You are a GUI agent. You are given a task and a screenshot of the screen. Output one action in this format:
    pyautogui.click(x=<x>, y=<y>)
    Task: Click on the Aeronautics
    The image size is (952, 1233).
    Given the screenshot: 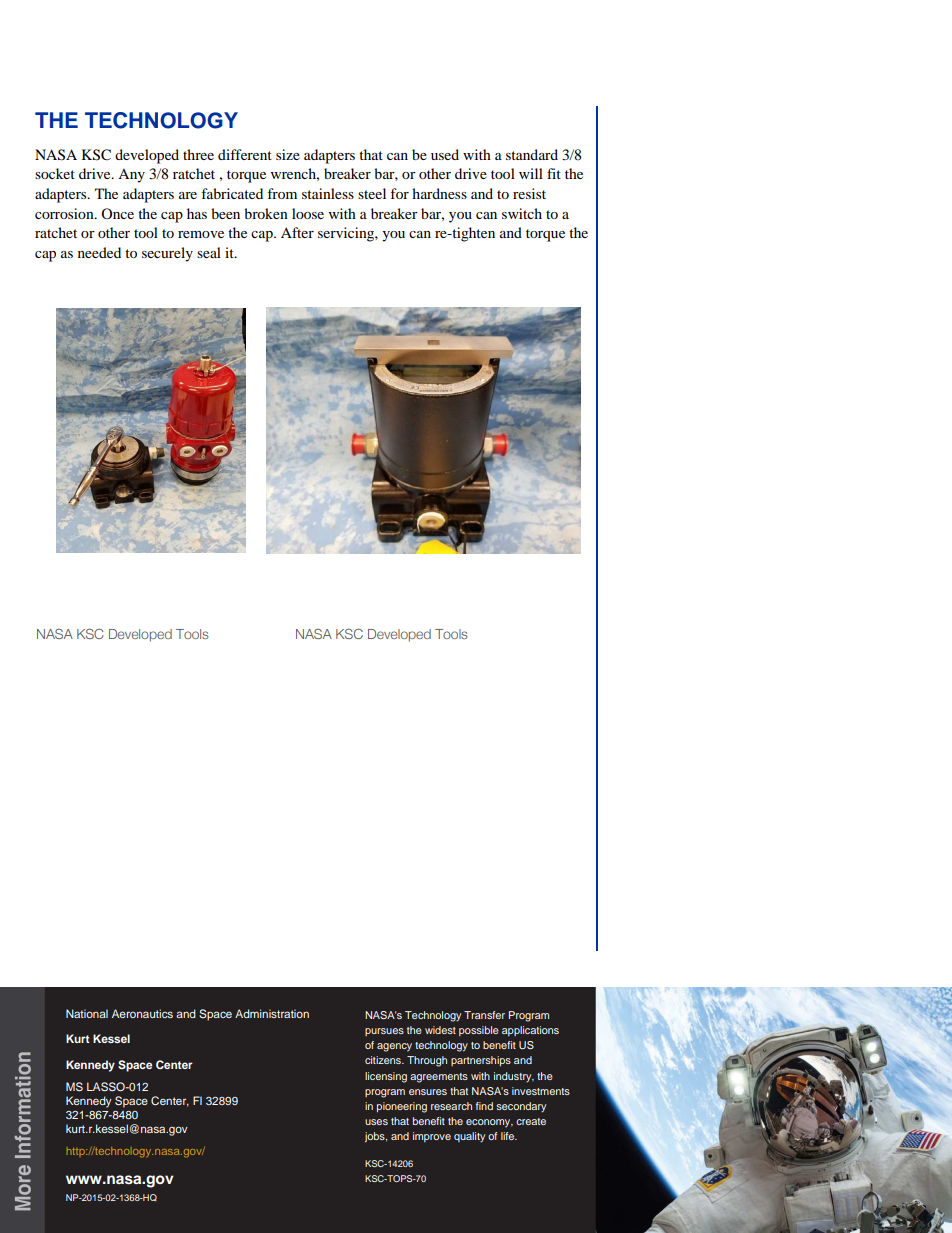 What is the action you would take?
    pyautogui.click(x=142, y=1013)
